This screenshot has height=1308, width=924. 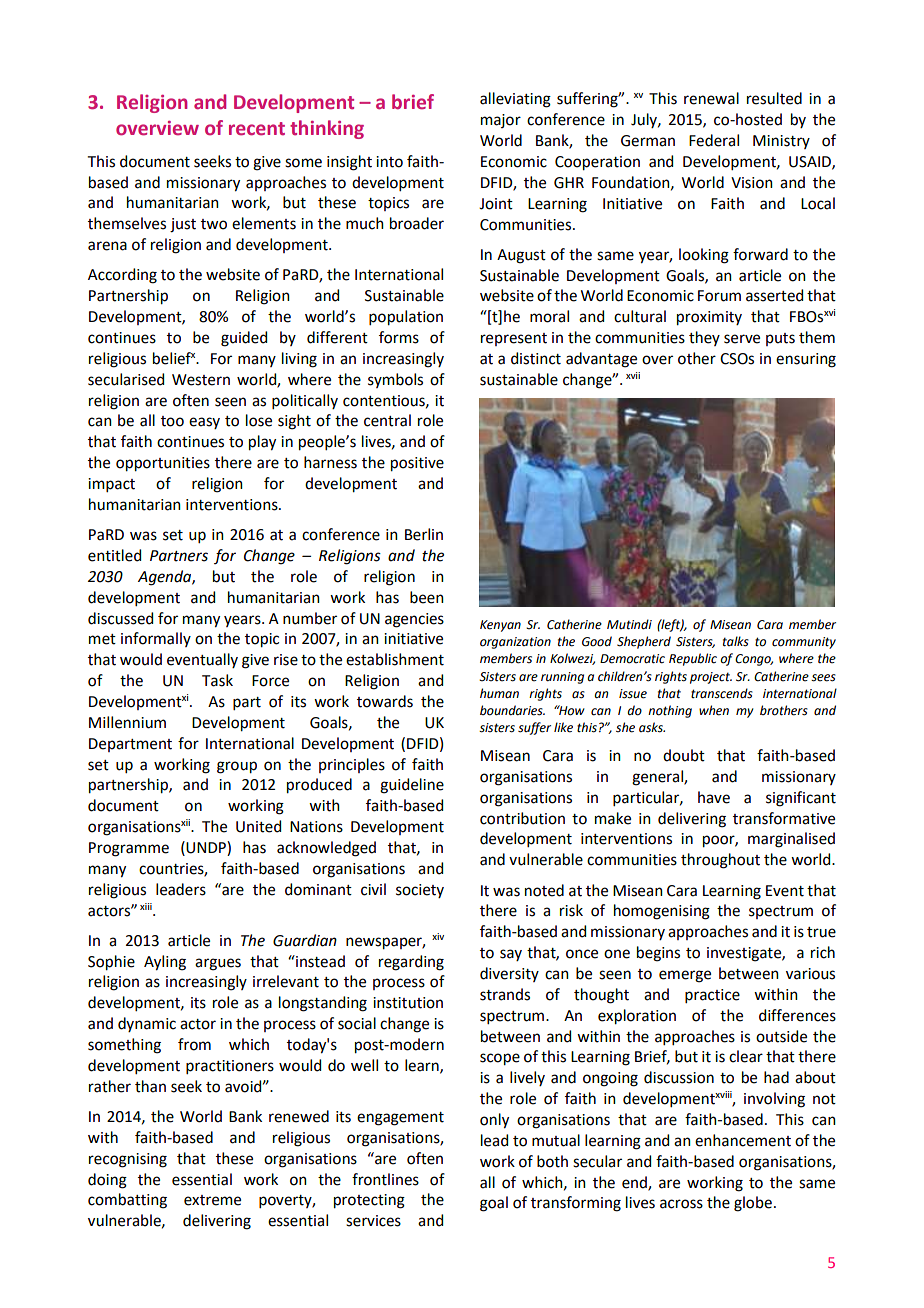 I want to click on recent, so click(x=257, y=129).
